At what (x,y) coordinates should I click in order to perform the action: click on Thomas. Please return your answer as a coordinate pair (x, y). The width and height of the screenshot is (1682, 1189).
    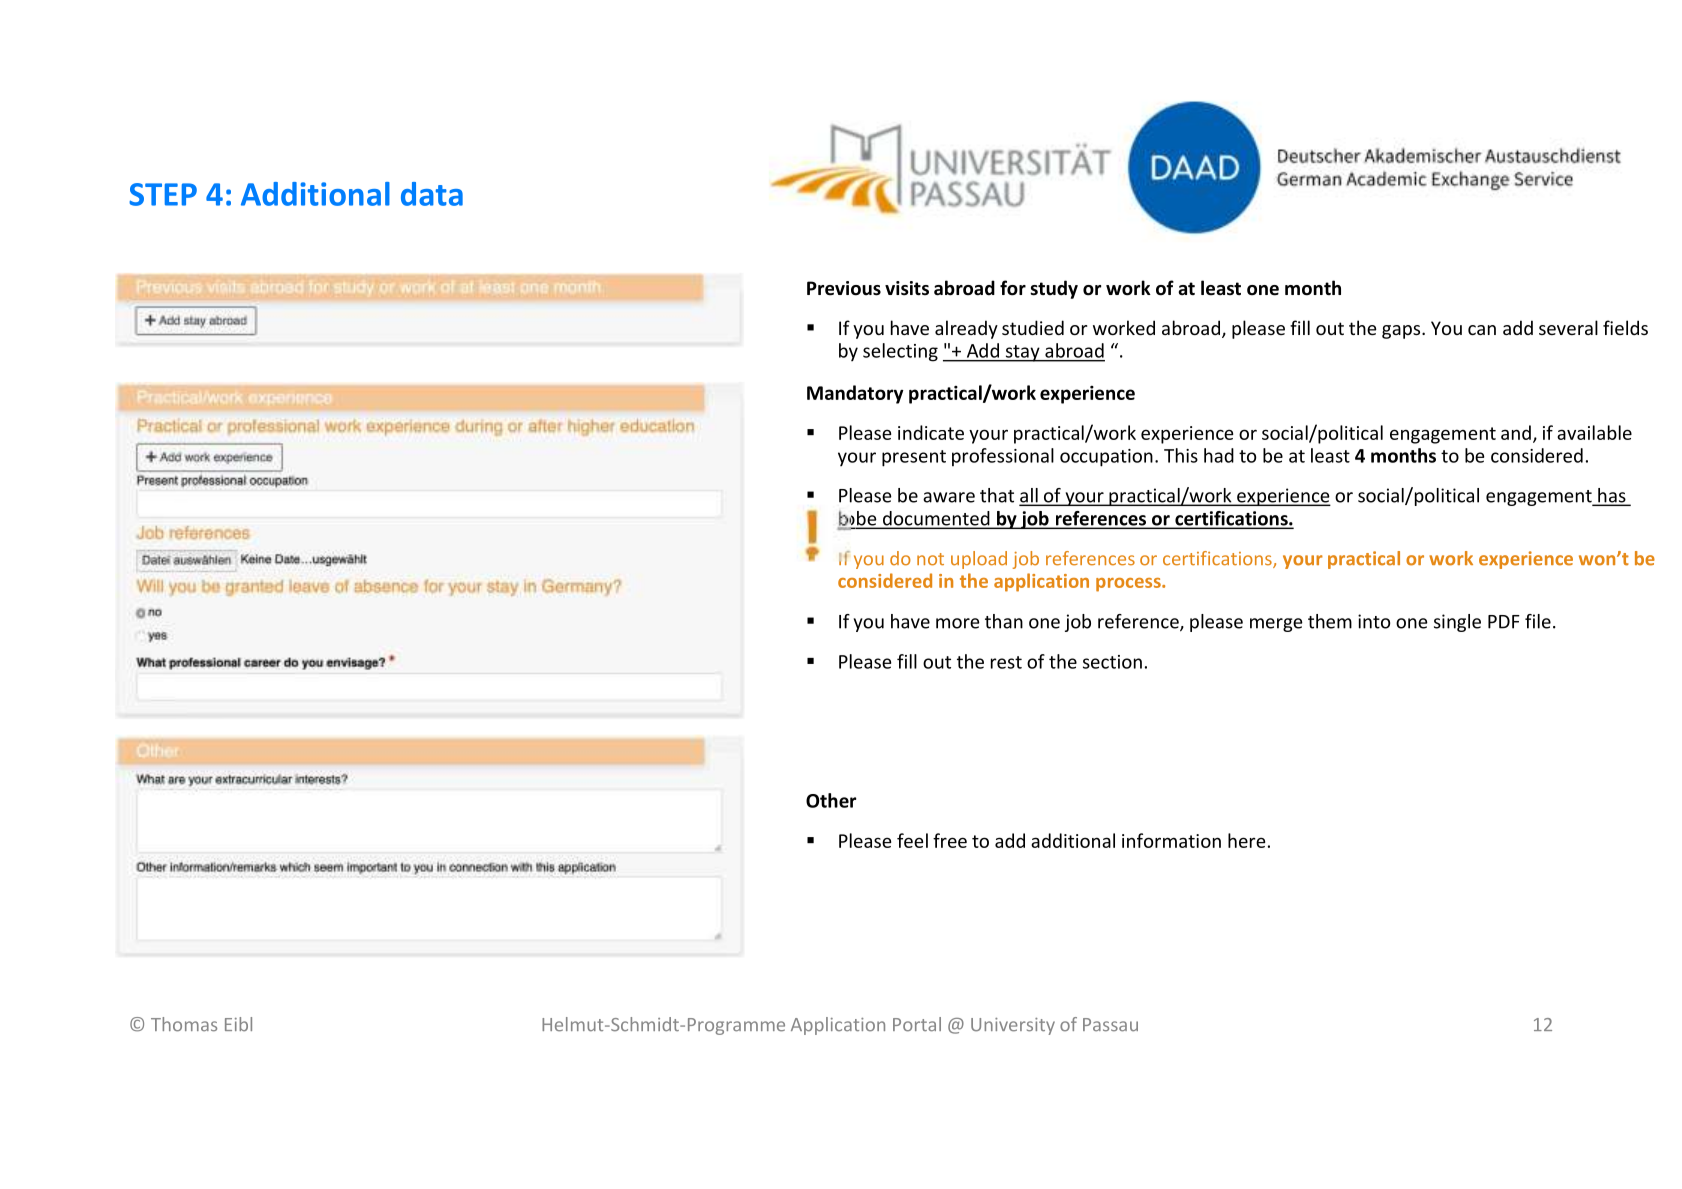
    Looking at the image, I should click on (184, 1024).
